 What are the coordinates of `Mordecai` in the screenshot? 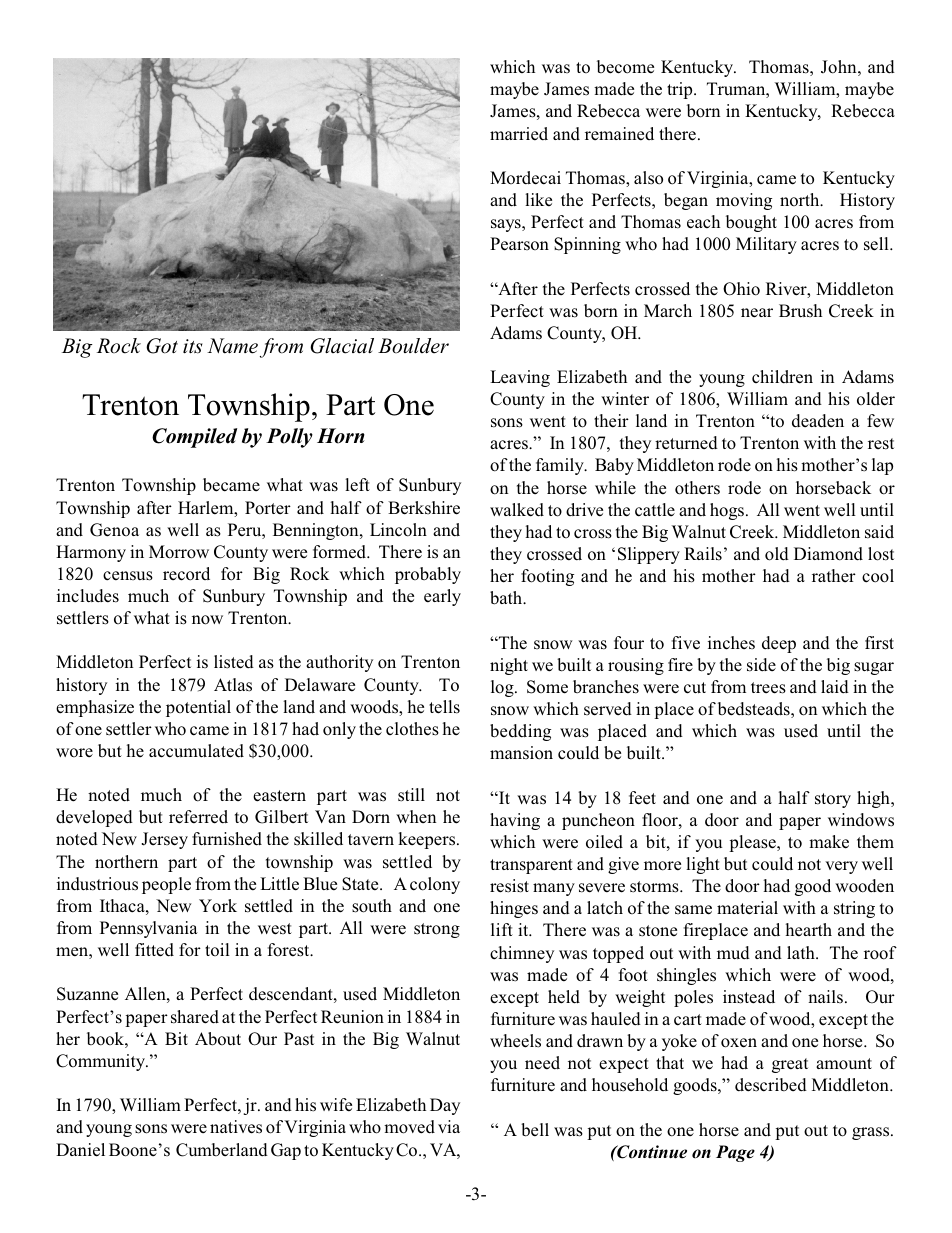 It's located at (525, 178).
